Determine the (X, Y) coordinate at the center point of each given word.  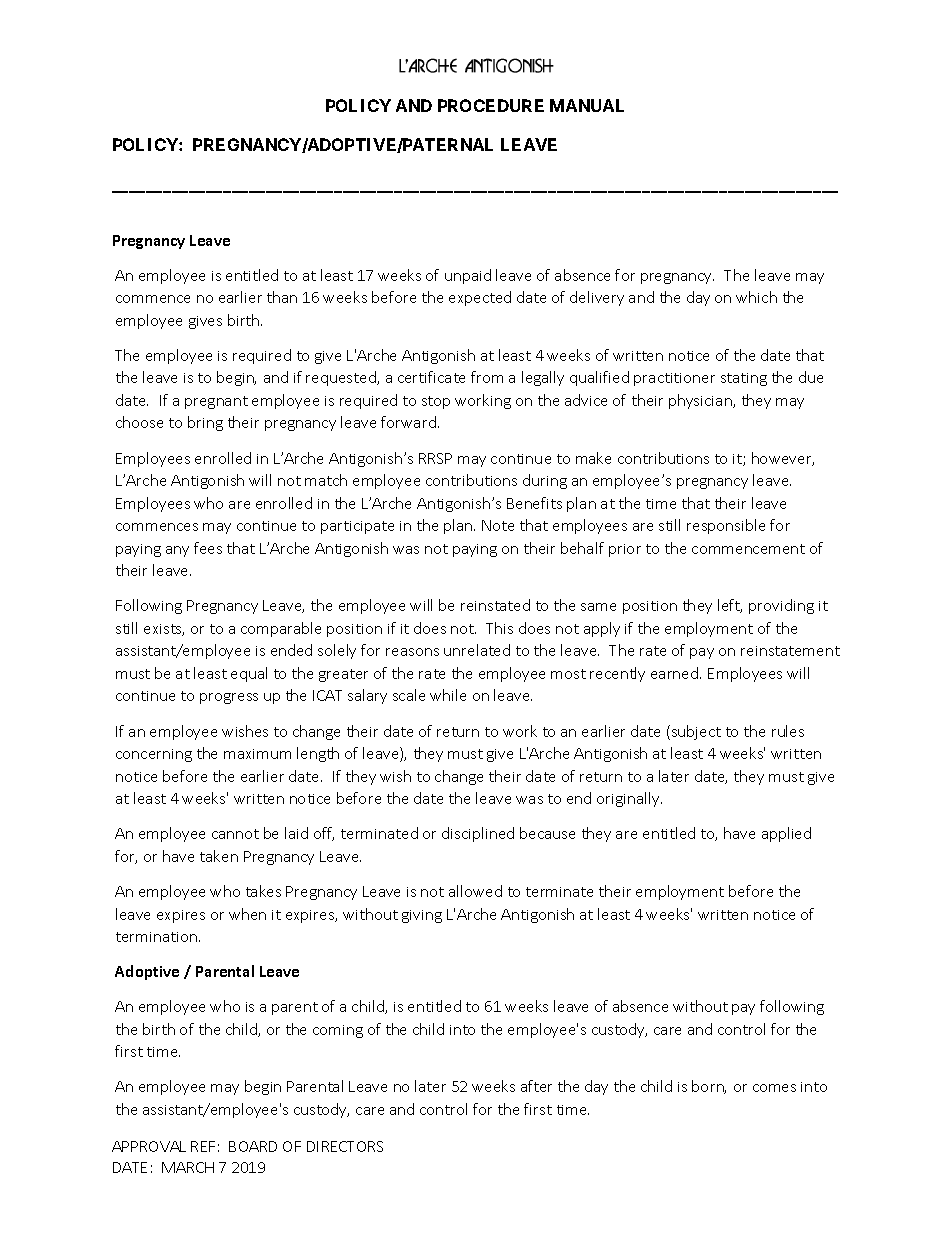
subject (695, 732)
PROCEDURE (491, 105)
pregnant (216, 402)
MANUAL (587, 105)
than (282, 297)
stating (744, 379)
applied (786, 834)
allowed (475, 891)
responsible (726, 526)
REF (203, 1146)
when (247, 914)
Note (498, 525)
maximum (257, 754)
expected (480, 298)
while (448, 695)
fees (208, 548)
